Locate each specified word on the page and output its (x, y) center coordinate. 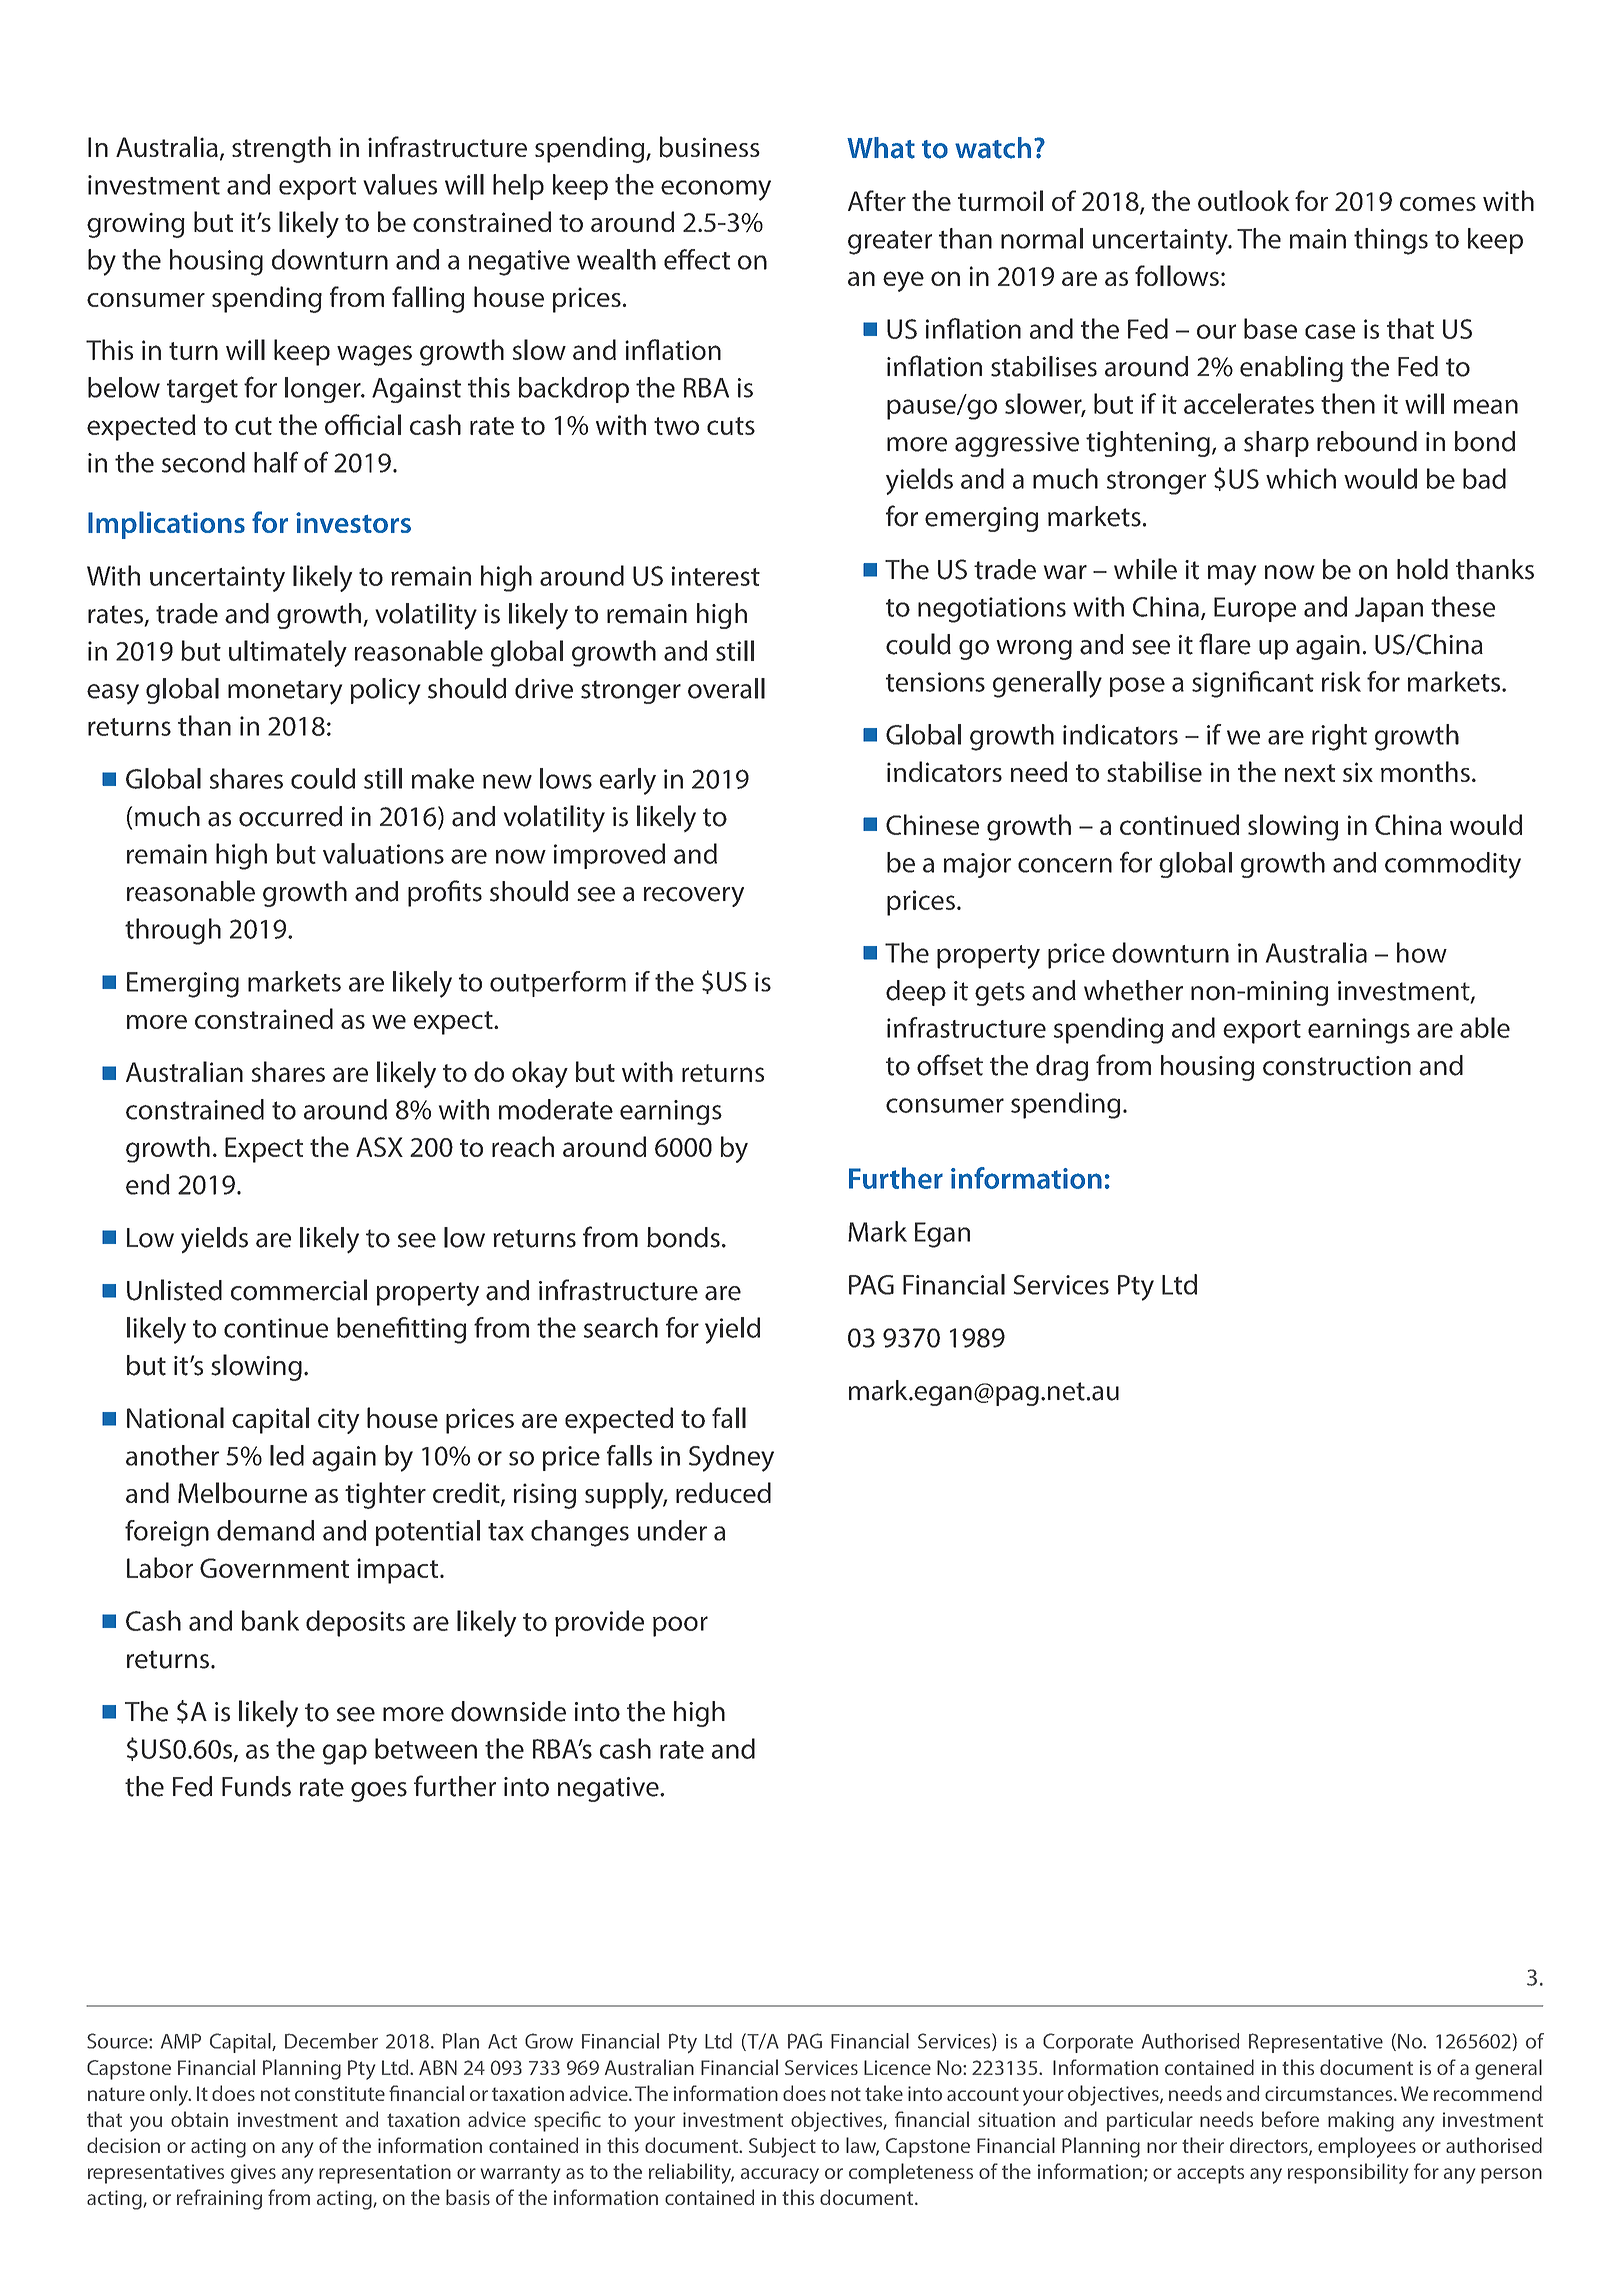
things (1391, 241)
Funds (256, 1786)
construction (1337, 1066)
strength (281, 149)
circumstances (1330, 2093)
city (338, 1421)
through (173, 931)
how (1422, 952)
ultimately (288, 653)
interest (716, 576)
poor (680, 1626)
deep (916, 993)
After (877, 200)
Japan (1389, 609)
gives (253, 2174)
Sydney (731, 1458)
